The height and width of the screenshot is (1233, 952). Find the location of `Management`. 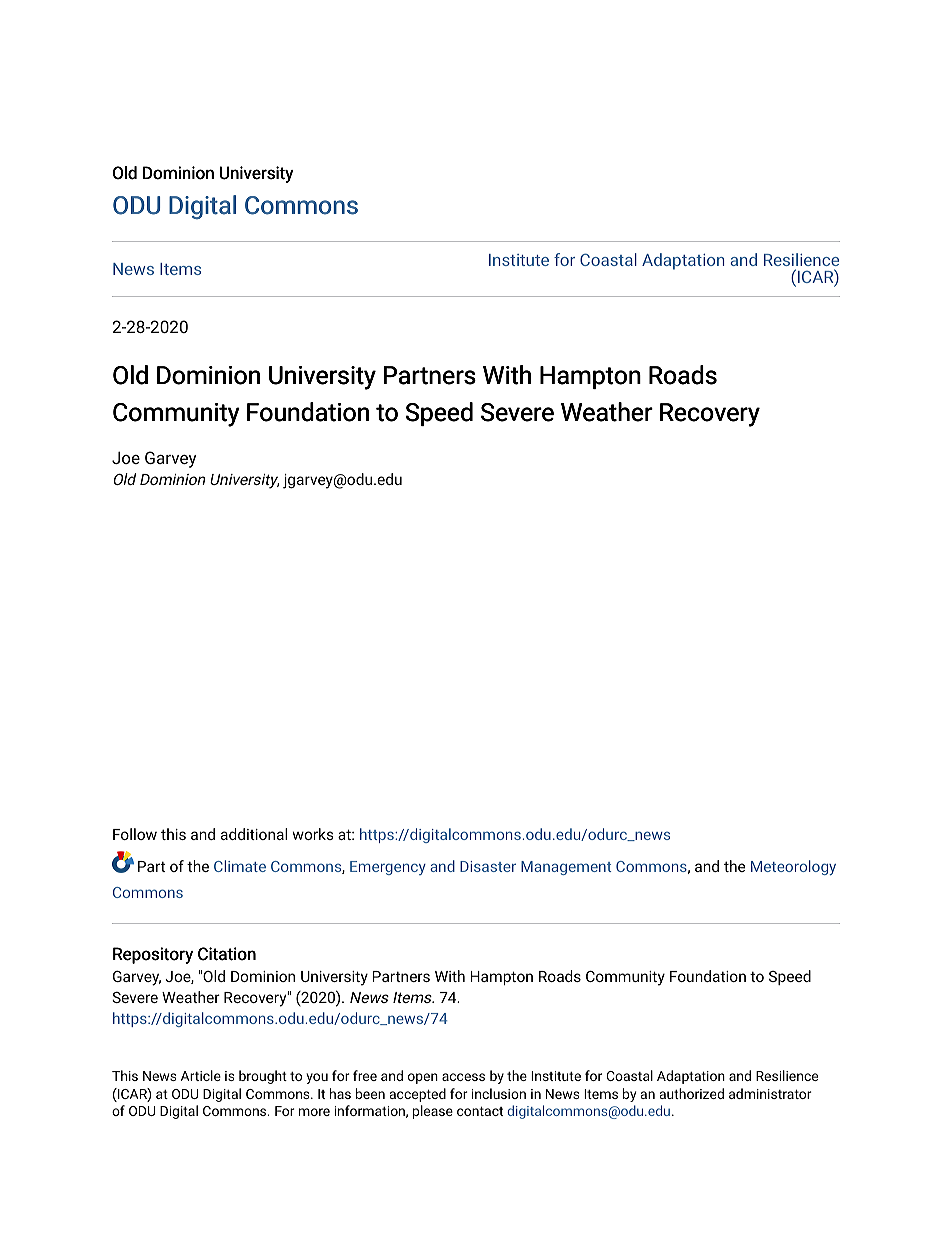

Management is located at coordinates (566, 868).
